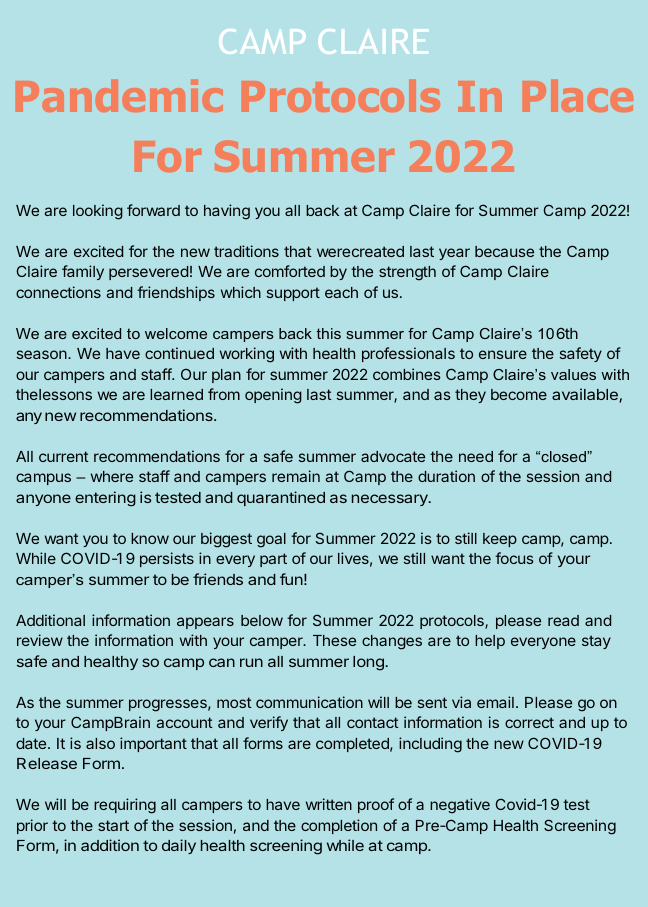 This page has height=907, width=648. I want to click on Pandemic, so click(119, 96).
